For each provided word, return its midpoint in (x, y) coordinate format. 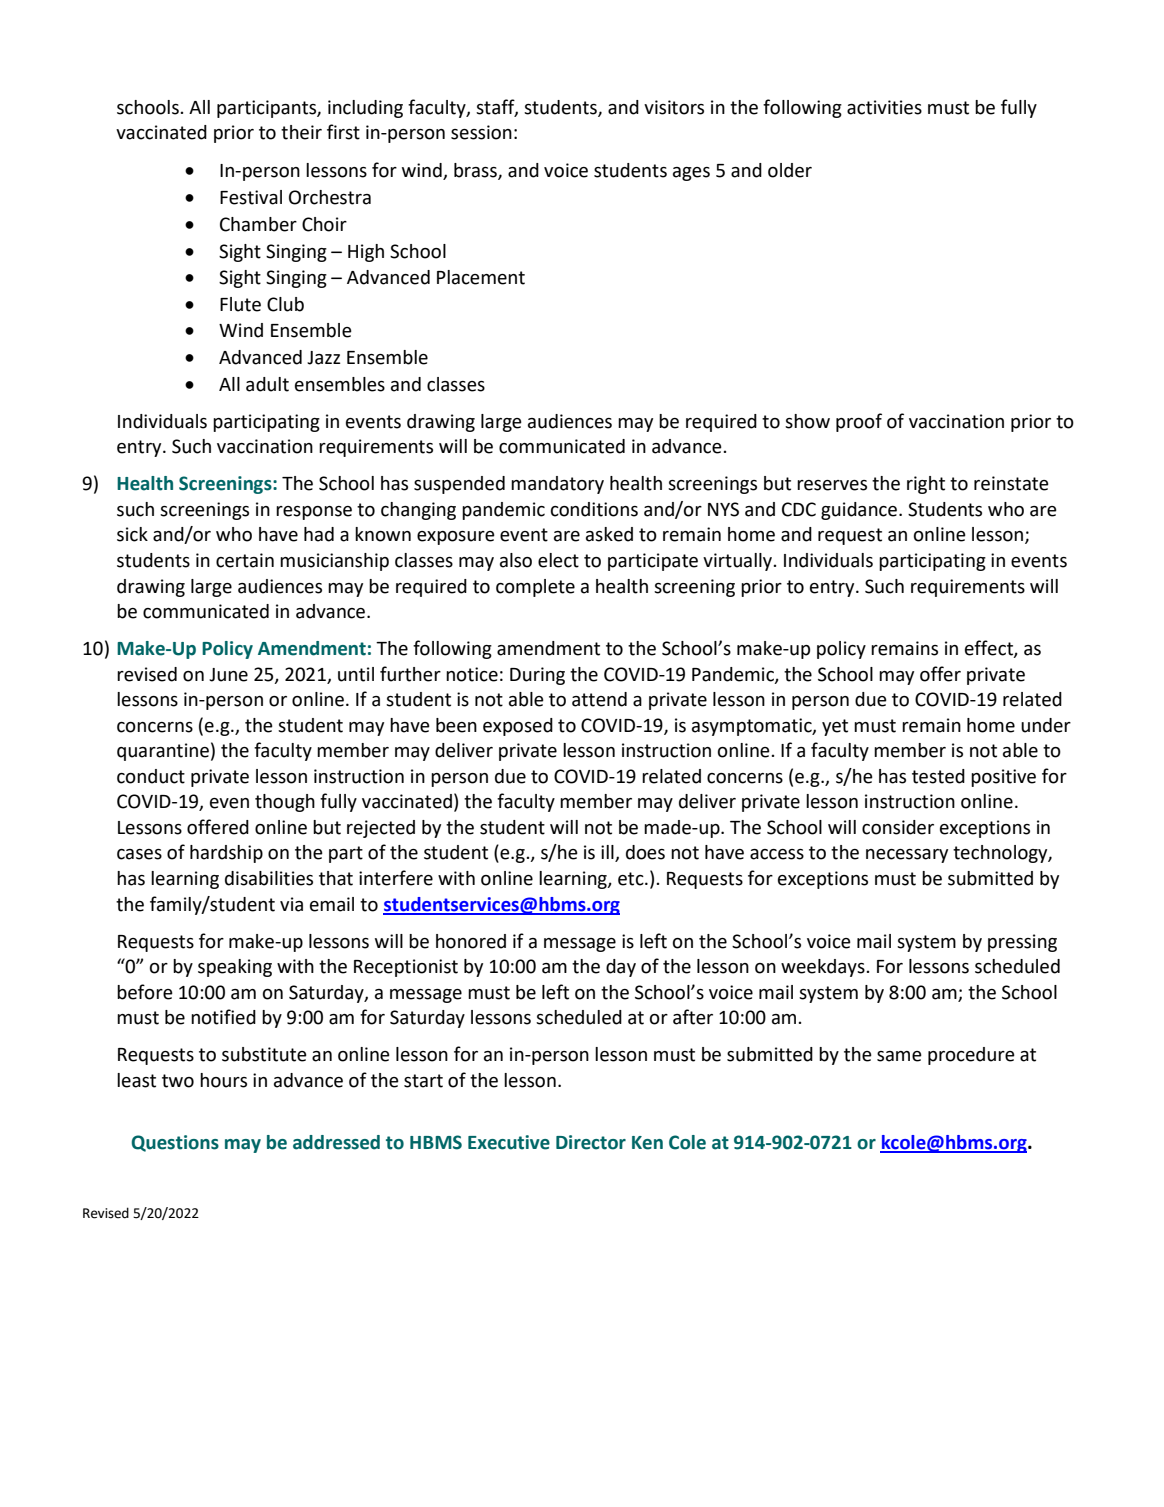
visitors (674, 107)
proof (859, 422)
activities (884, 107)
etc (632, 879)
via (291, 904)
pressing (1022, 943)
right (926, 485)
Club (285, 304)
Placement (481, 277)
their (301, 132)
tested (938, 776)
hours (223, 1080)
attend (599, 699)
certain (245, 560)
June (228, 675)
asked (609, 534)
